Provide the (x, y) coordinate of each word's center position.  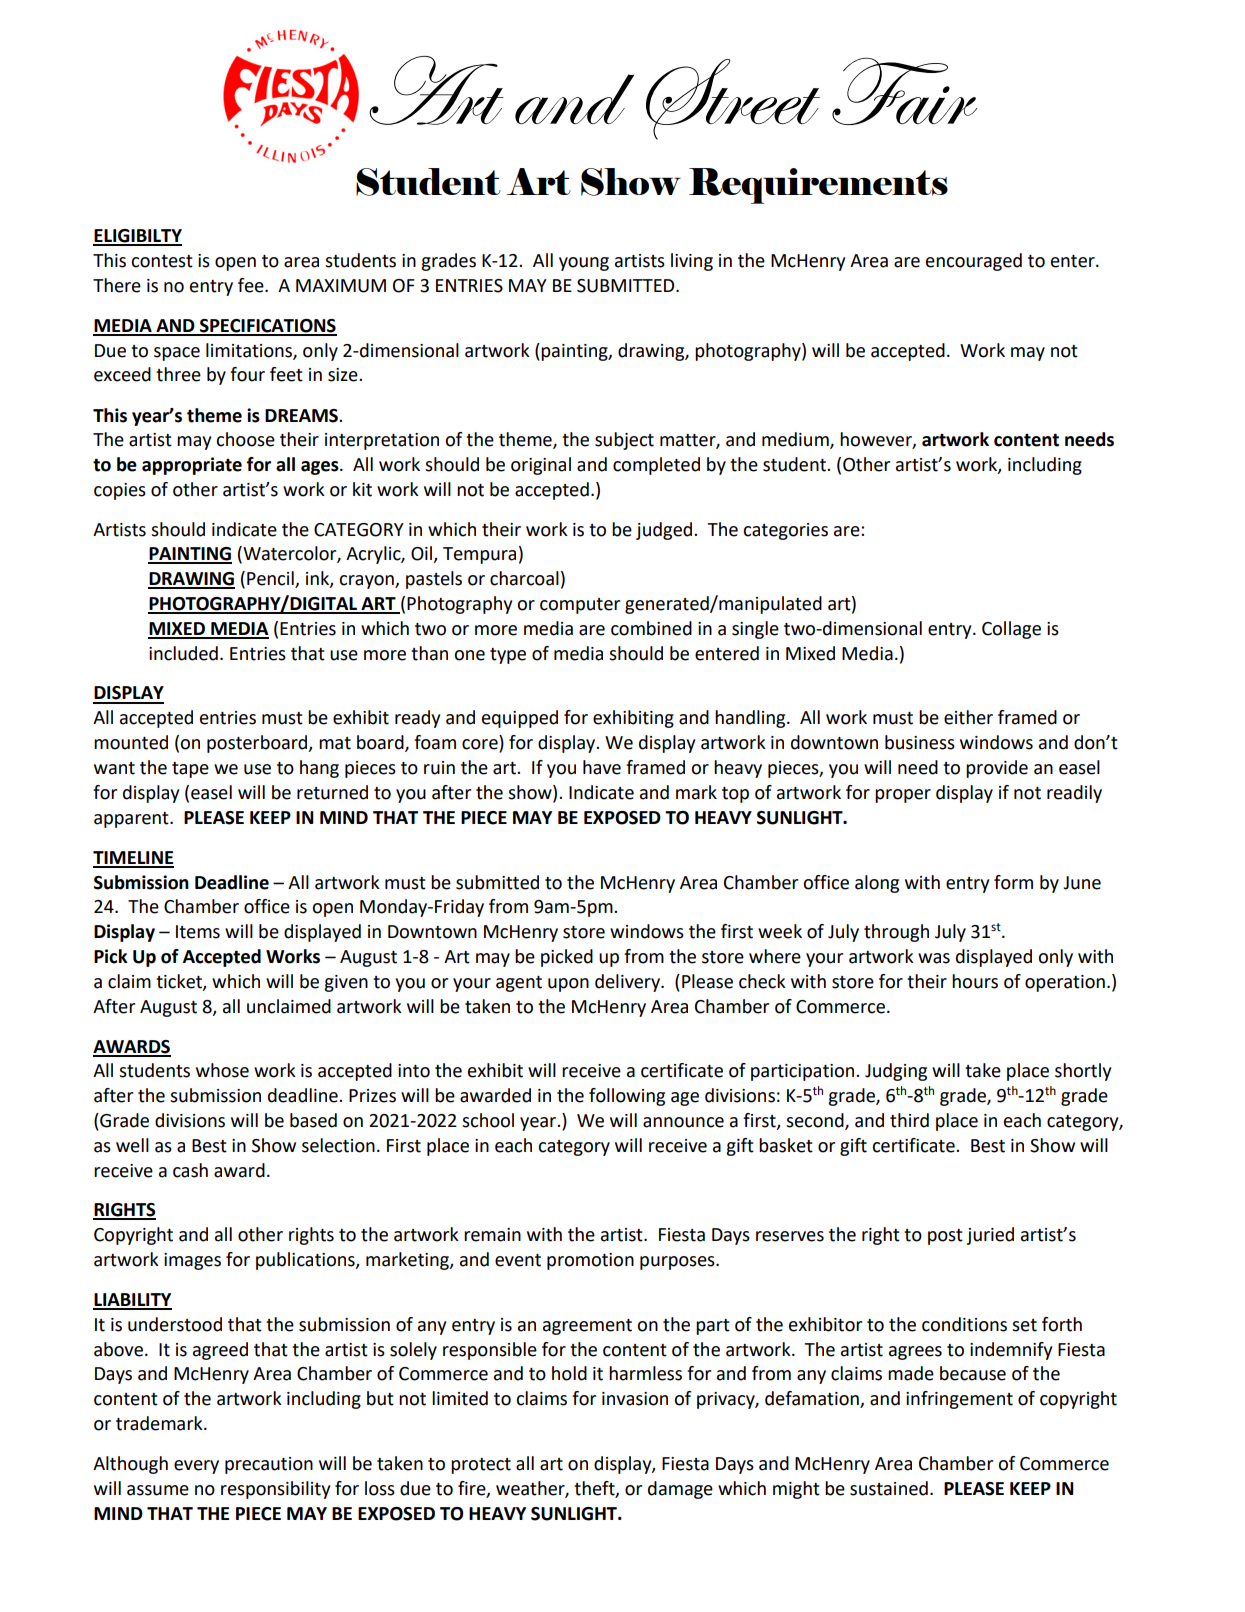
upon (568, 985)
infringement (959, 1400)
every (196, 1467)
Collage (1011, 630)
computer (580, 606)
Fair (904, 91)
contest (162, 261)
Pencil (271, 579)
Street (733, 99)
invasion (635, 1399)
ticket (180, 982)
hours (975, 981)
